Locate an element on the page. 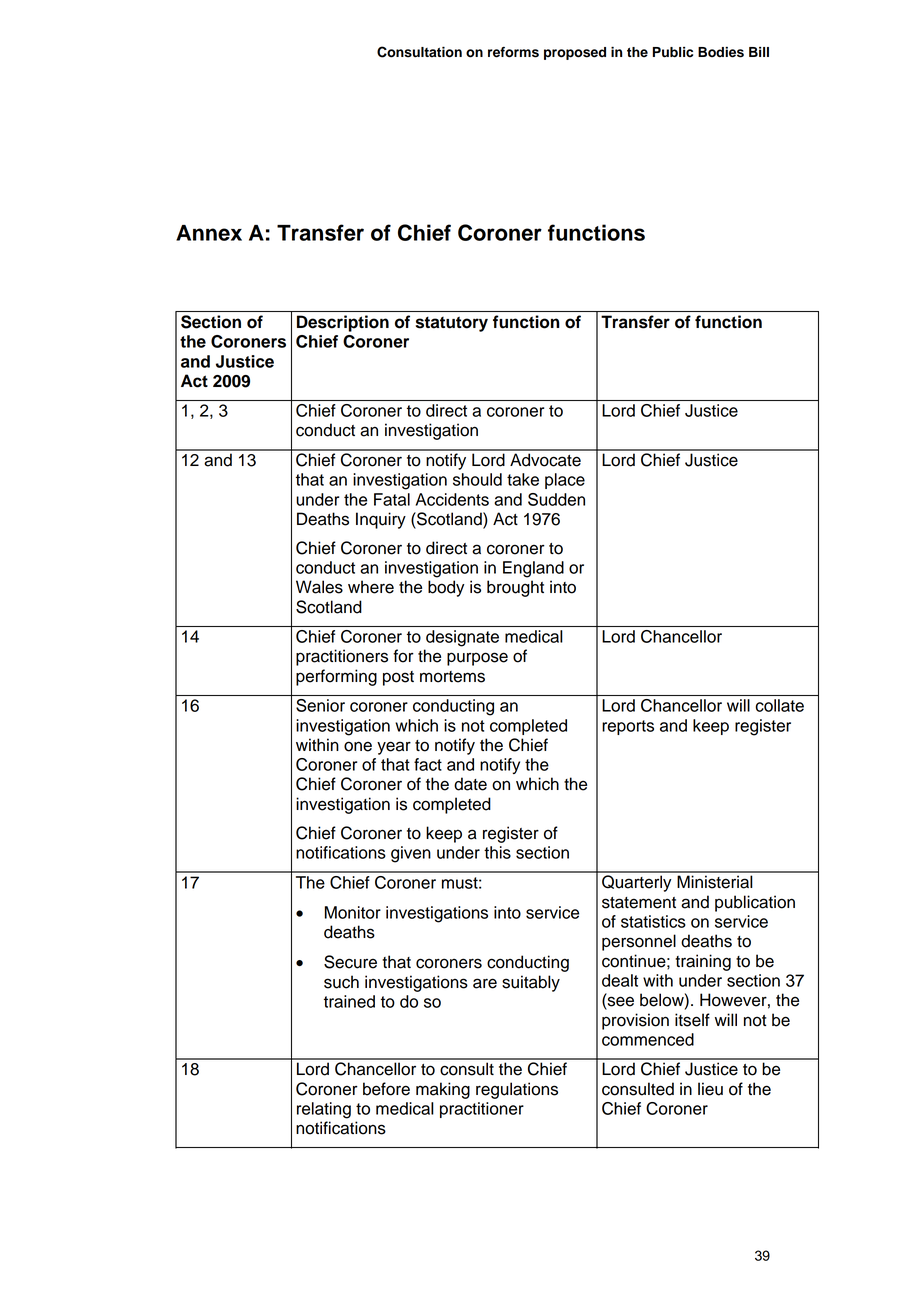 The width and height of the image is (924, 1308). Ministerial is located at coordinates (715, 882).
